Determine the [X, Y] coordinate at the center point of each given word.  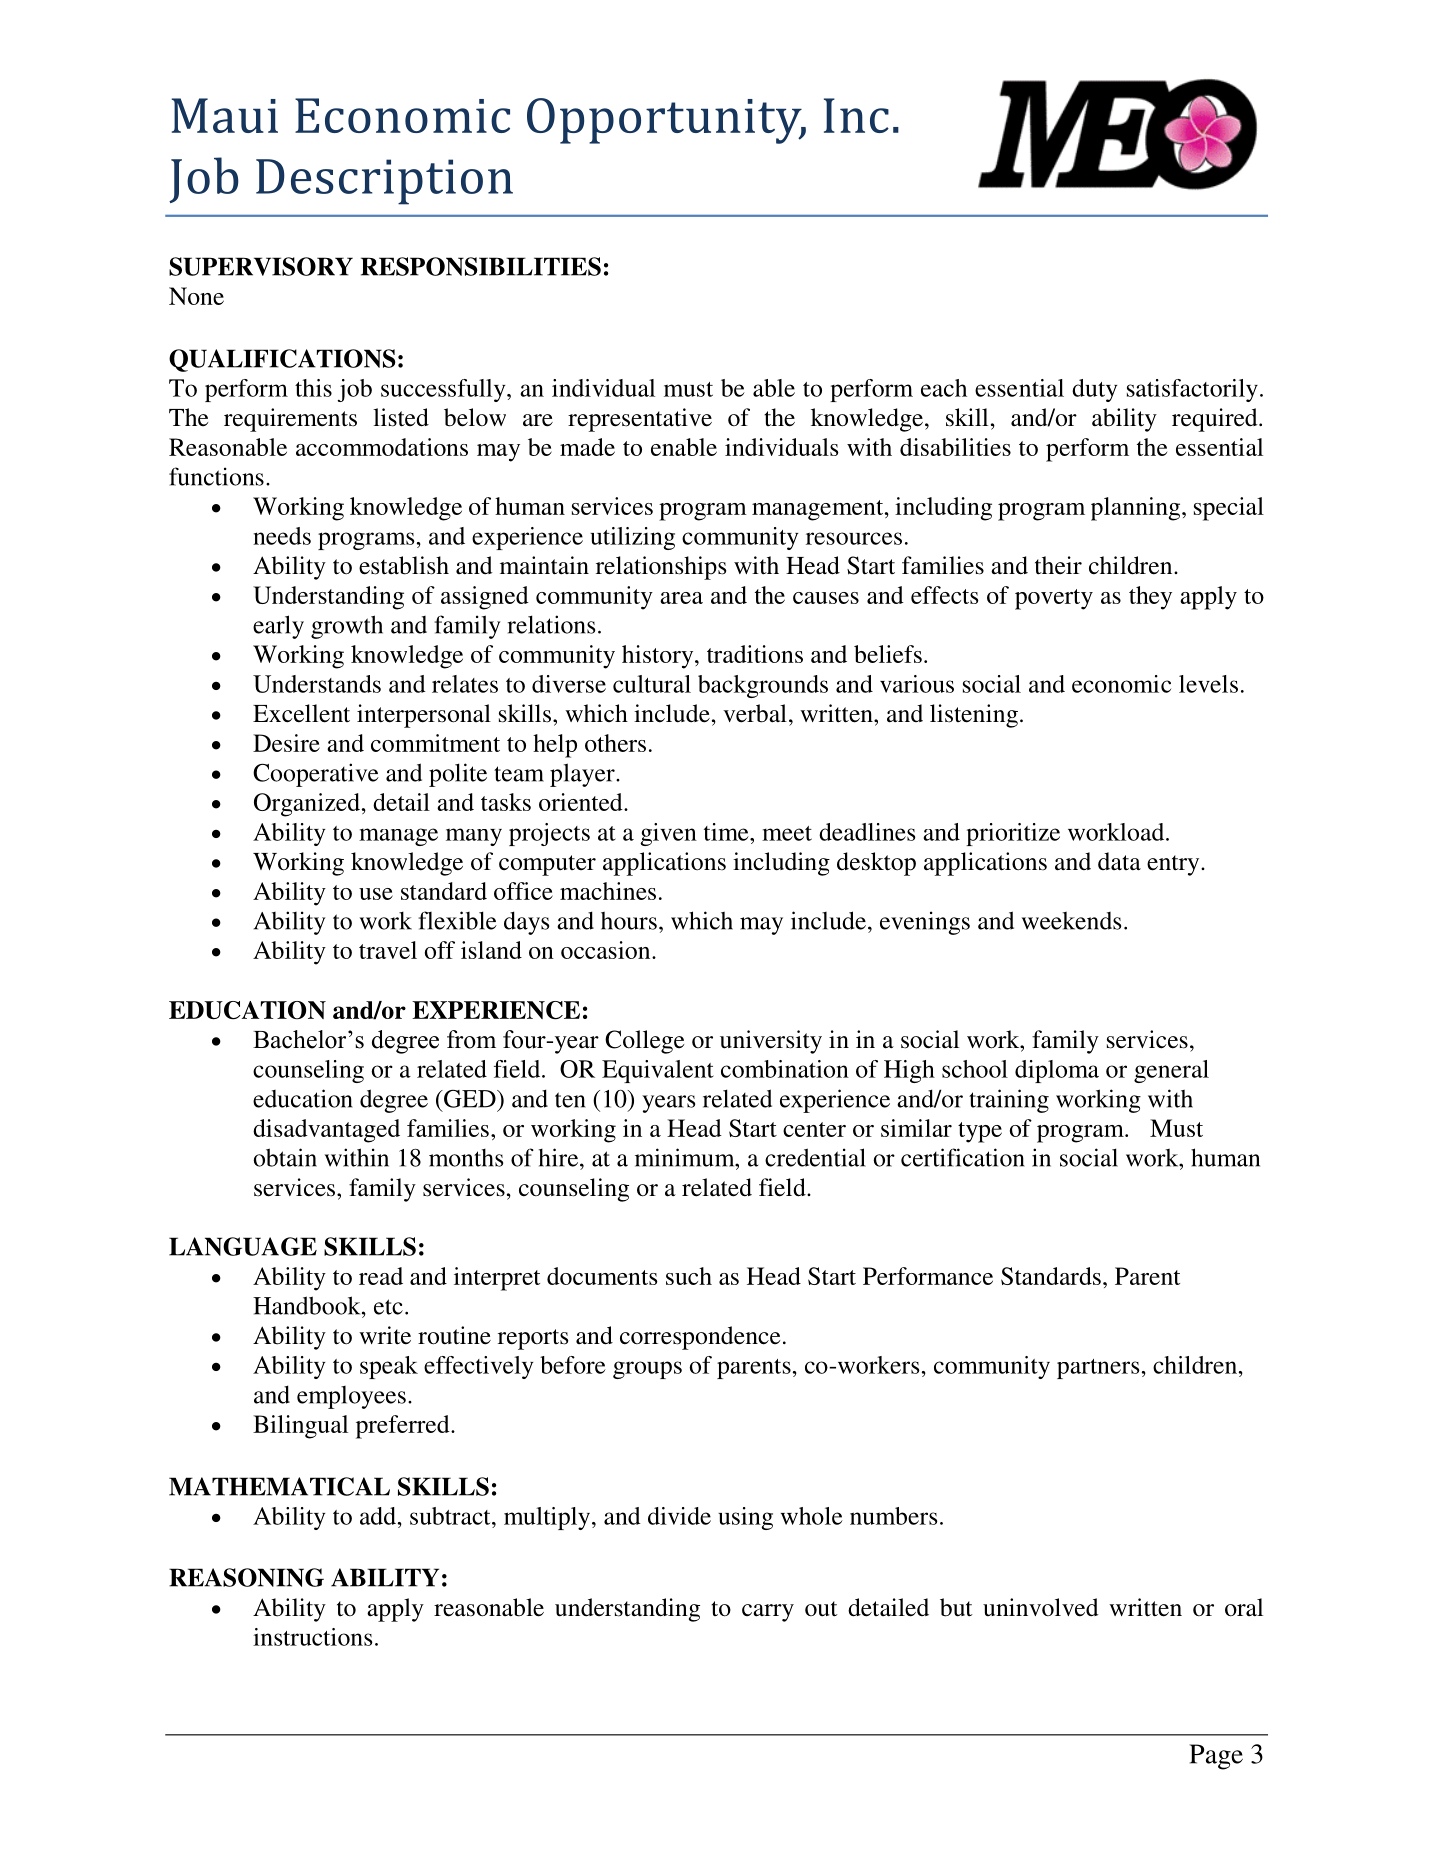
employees [351, 1397]
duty [1095, 390]
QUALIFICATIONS [282, 360]
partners [1098, 1369]
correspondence [700, 1338]
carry [768, 1613]
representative [640, 420]
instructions [313, 1637]
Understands [317, 684]
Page [1216, 1757]
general [1171, 1071]
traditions [755, 654]
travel [388, 950]
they [1150, 598]
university [771, 1042]
